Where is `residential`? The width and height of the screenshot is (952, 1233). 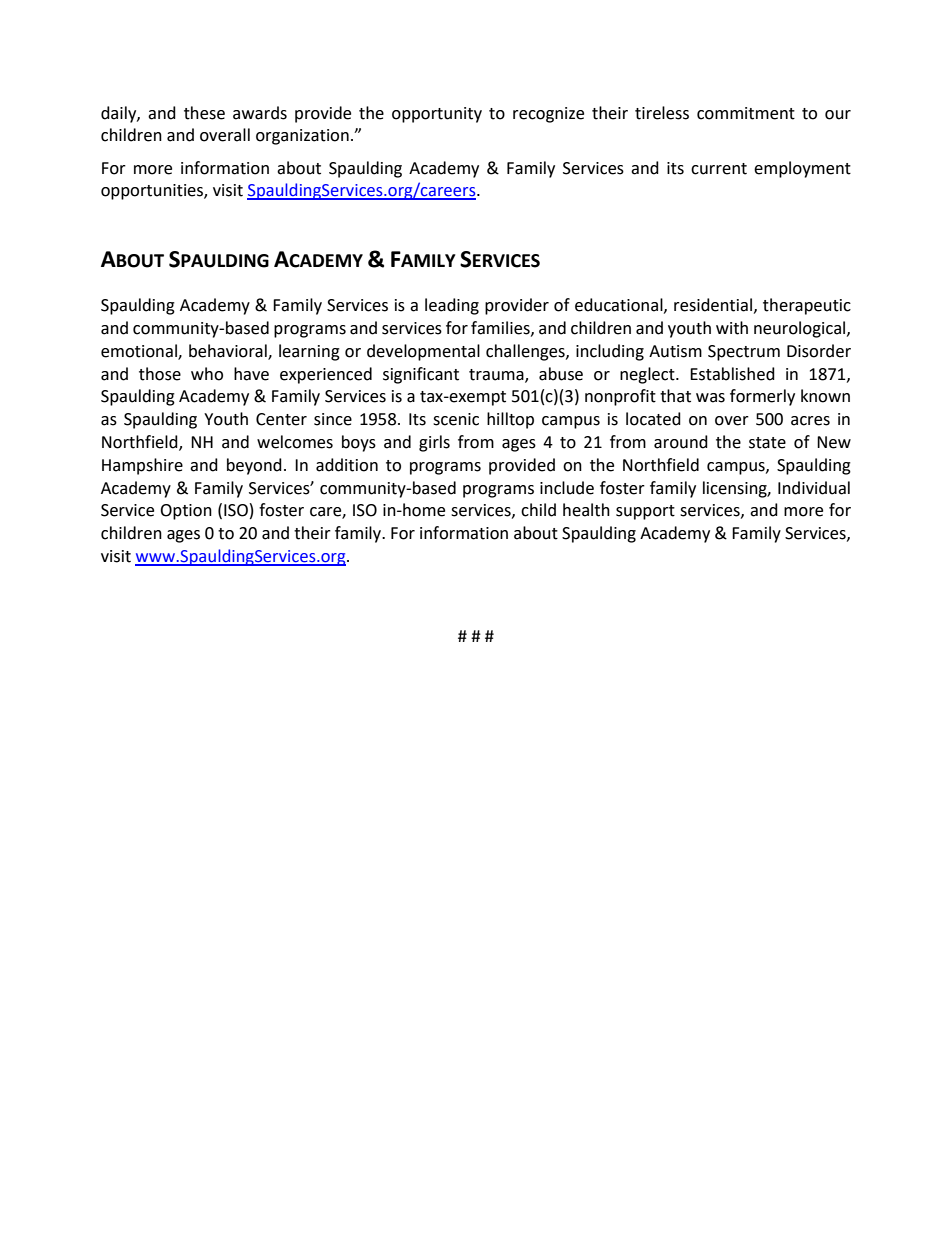
residential is located at coordinates (713, 305).
